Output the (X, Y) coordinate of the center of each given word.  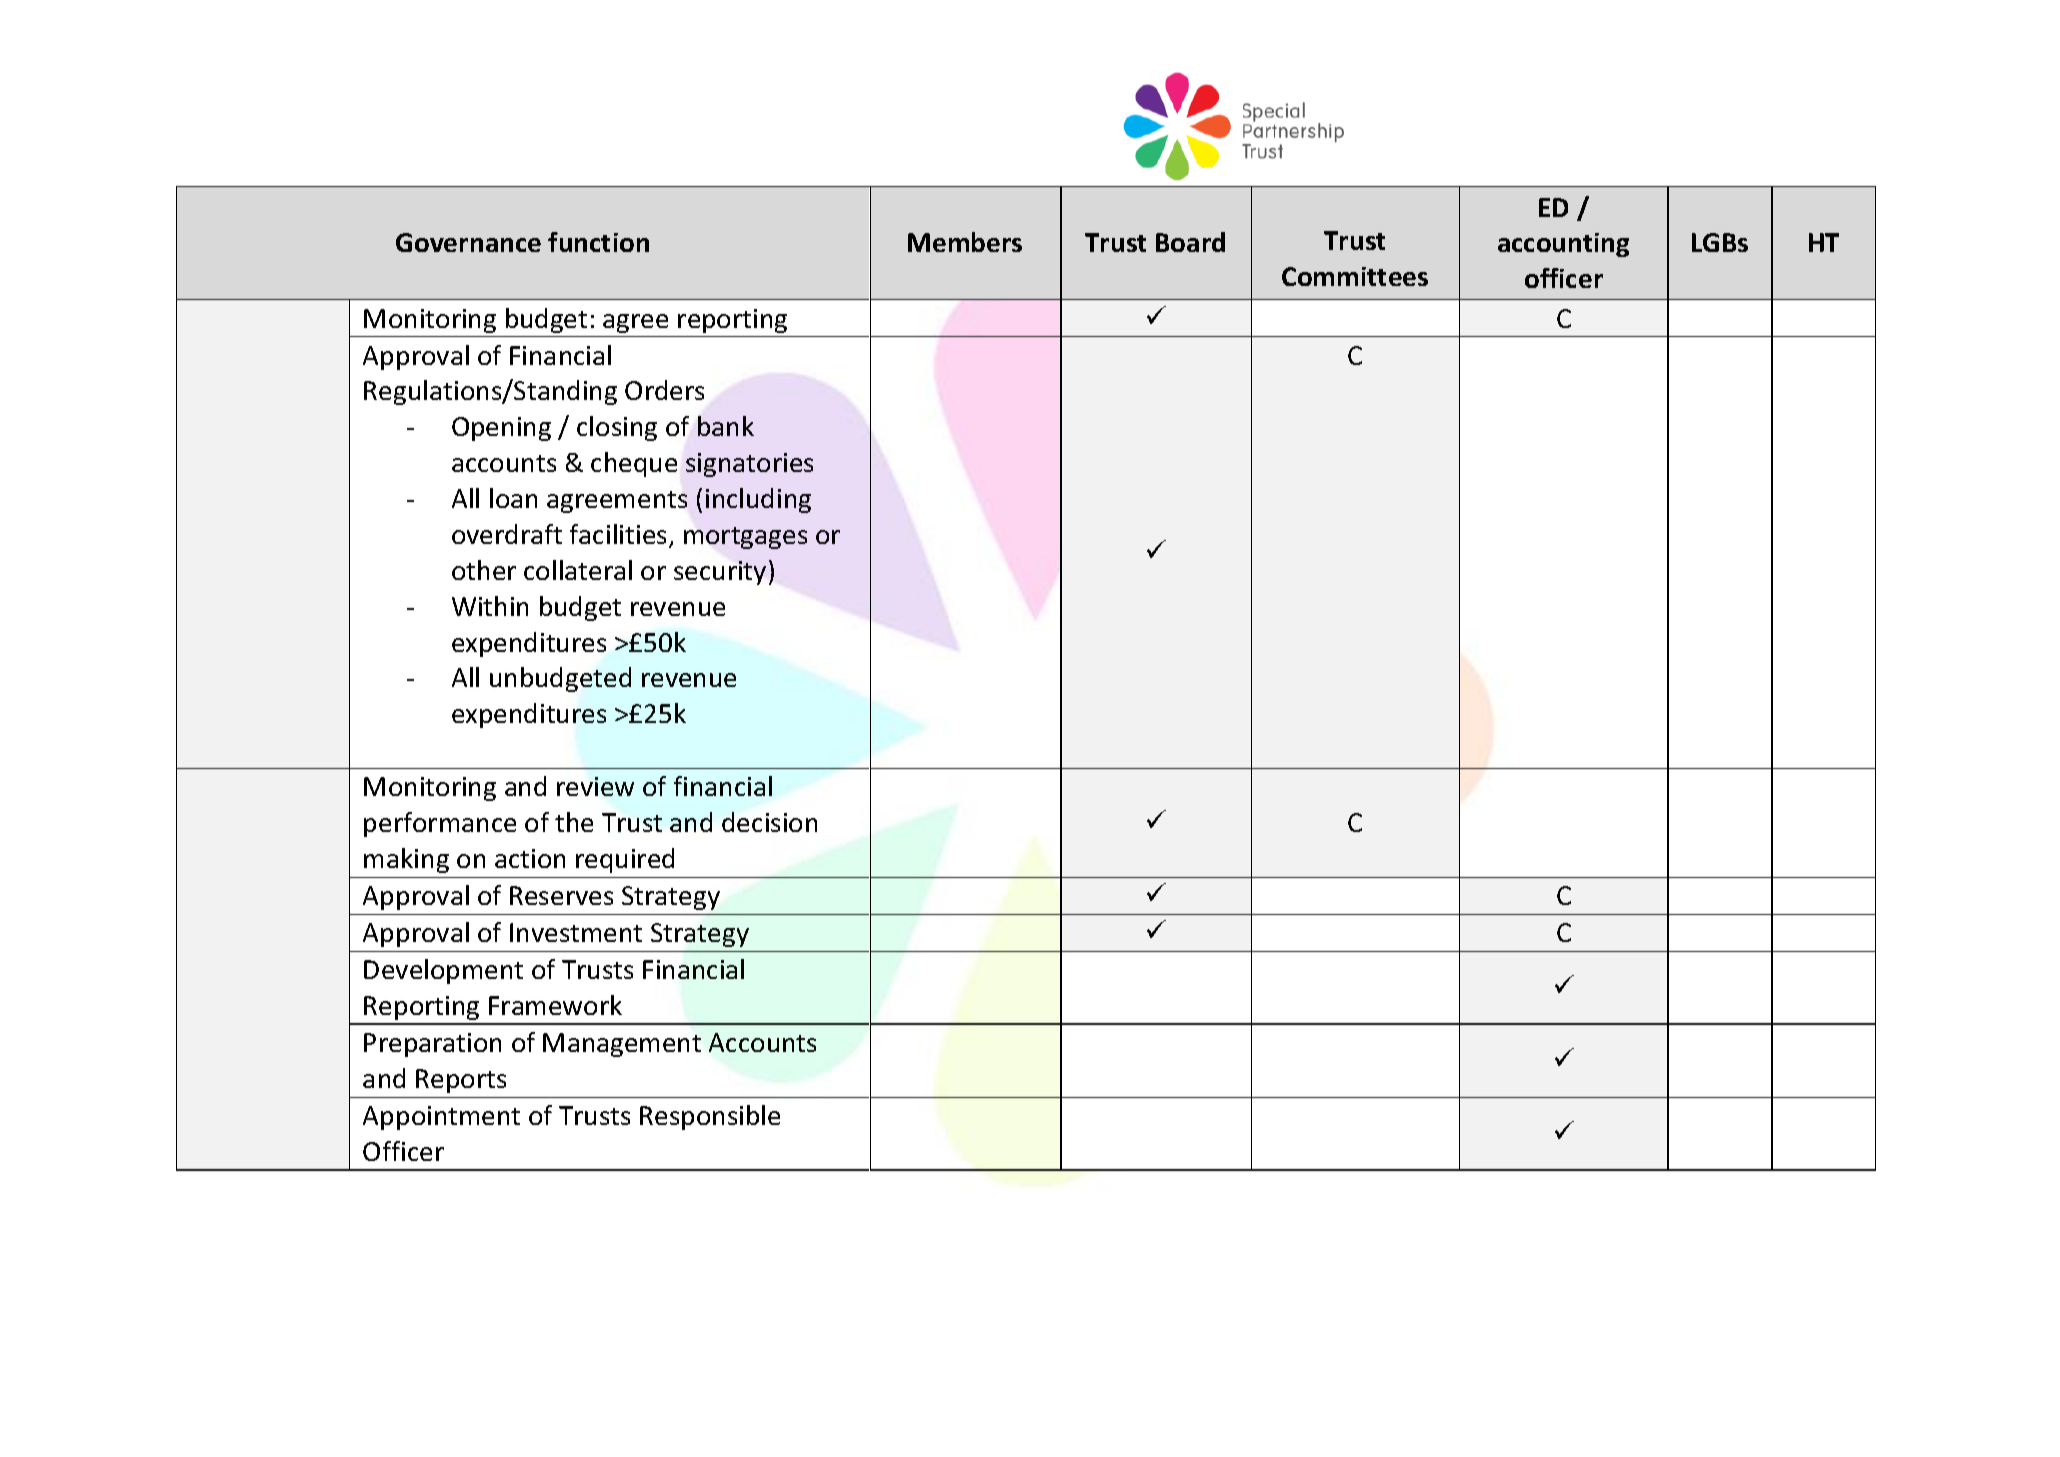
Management (622, 1045)
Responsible (710, 1117)
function (598, 242)
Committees (1355, 276)
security (720, 573)
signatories (749, 465)
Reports (461, 1081)
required (625, 860)
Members (965, 242)
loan (513, 498)
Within (490, 606)
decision (769, 822)
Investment (576, 932)
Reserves (561, 895)
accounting (1563, 245)
